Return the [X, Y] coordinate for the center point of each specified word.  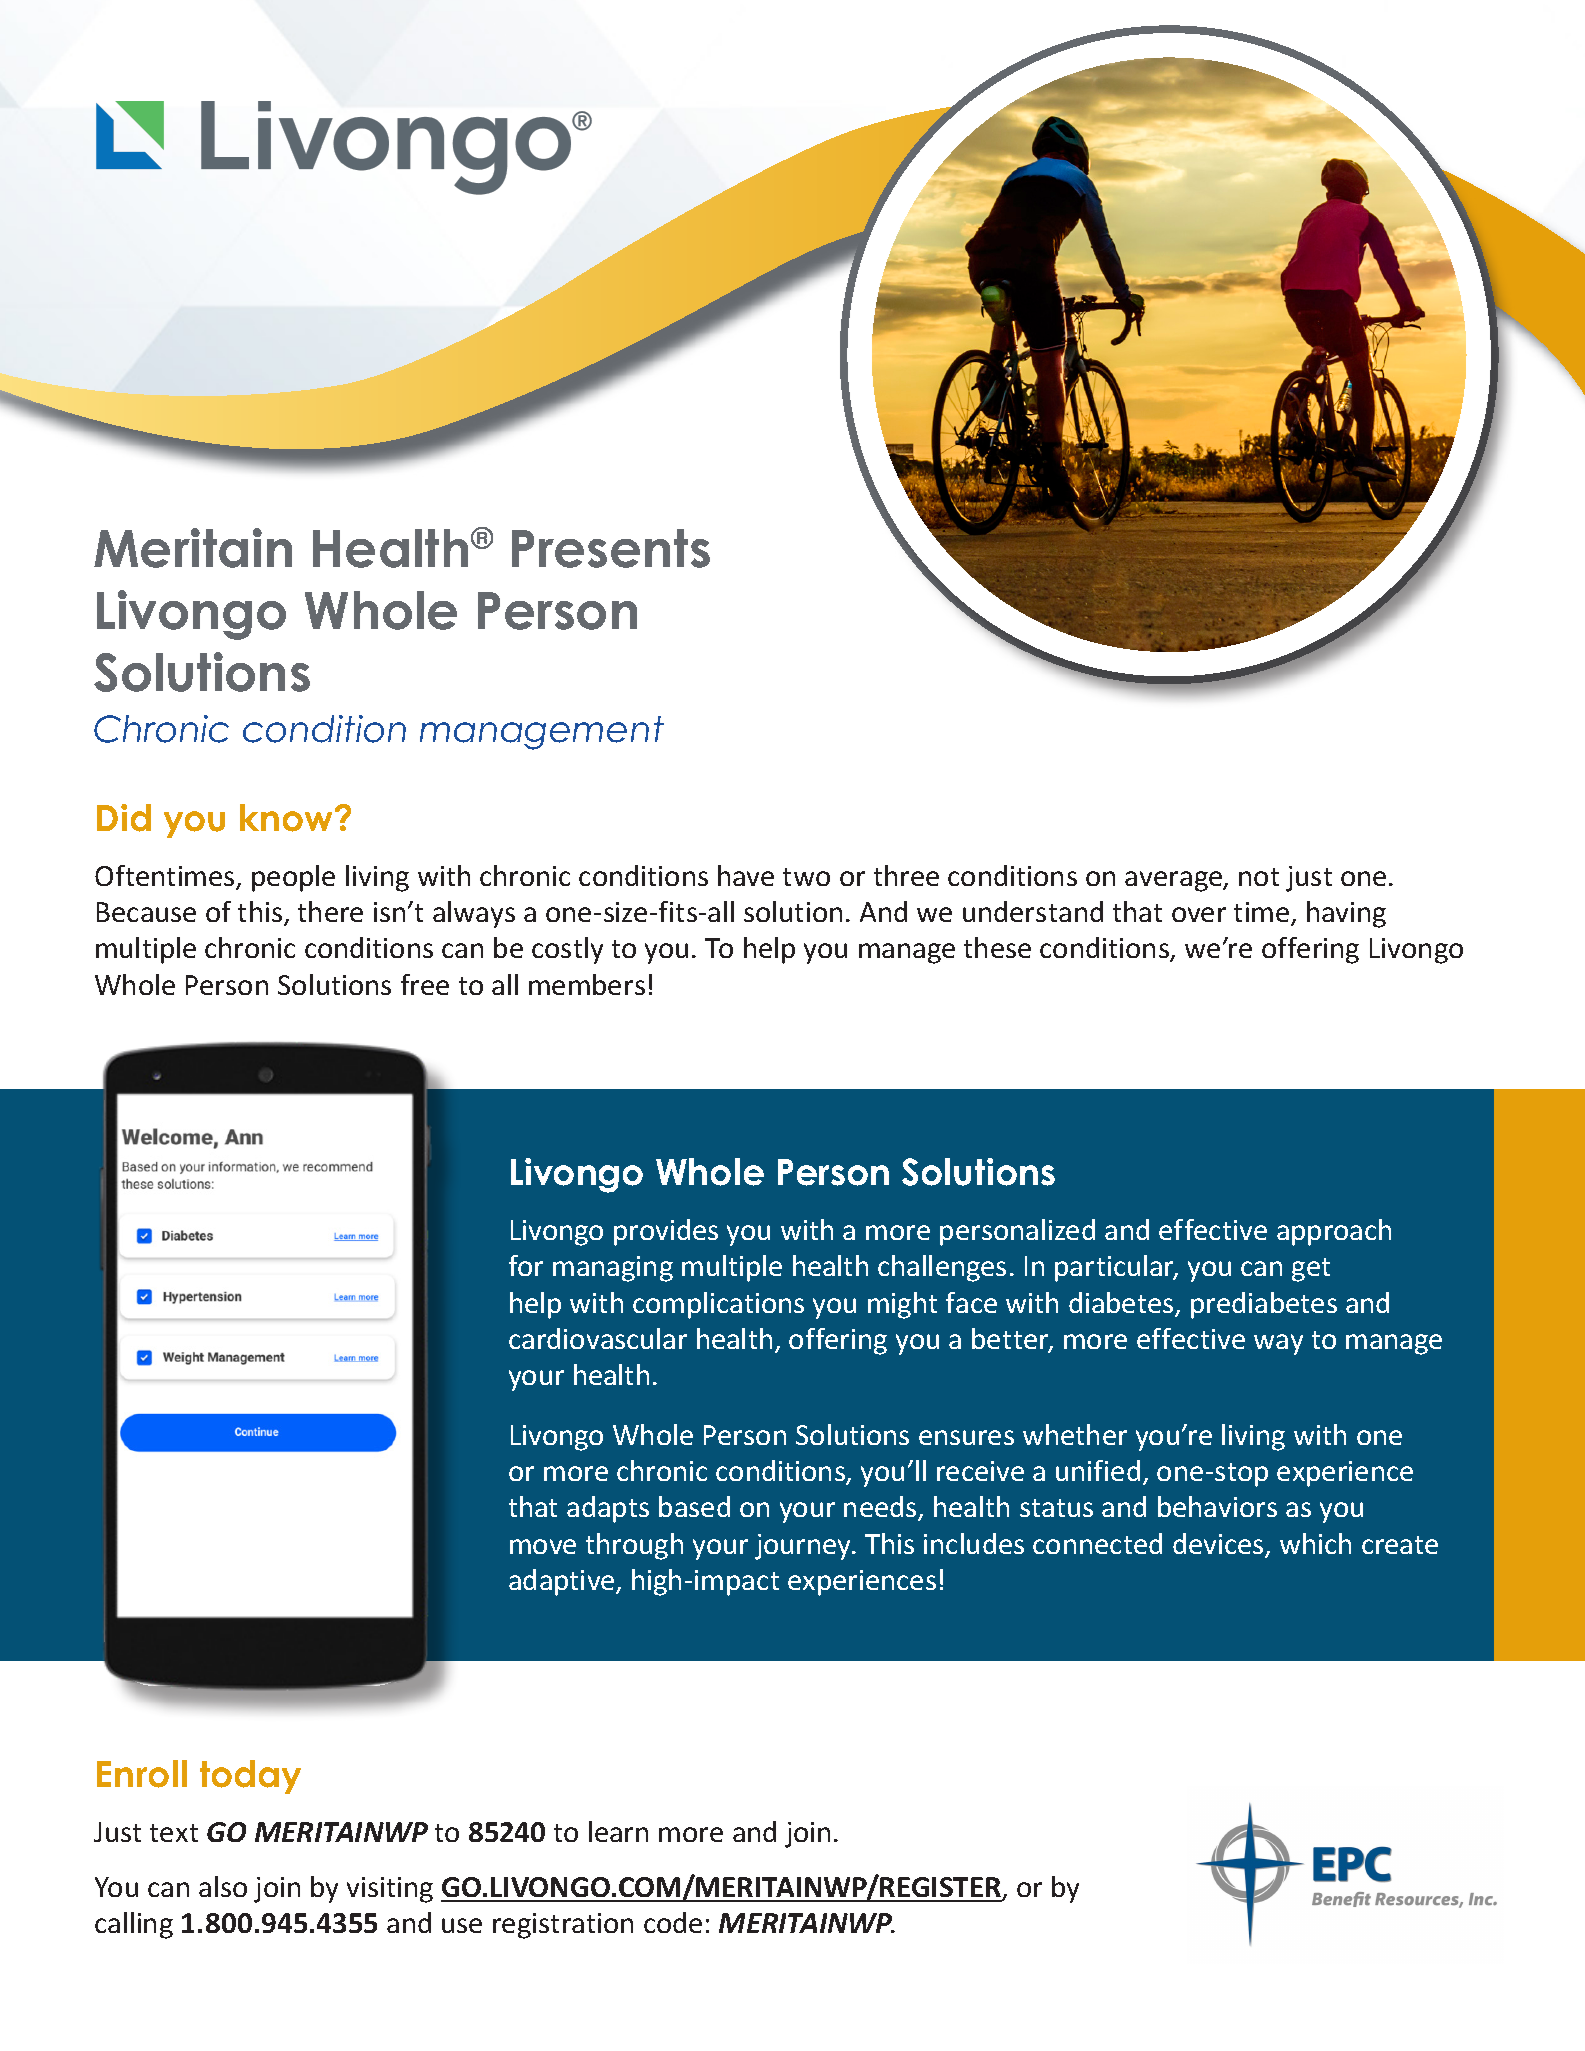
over [1199, 914]
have [746, 875]
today [250, 1777]
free [425, 984]
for [526, 1265]
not [1259, 877]
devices [1219, 1545]
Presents [611, 548]
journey [804, 1547]
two [806, 877]
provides [666, 1232]
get [1311, 1270]
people [293, 878]
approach [1334, 1232]
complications [718, 1305]
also [223, 1886]
